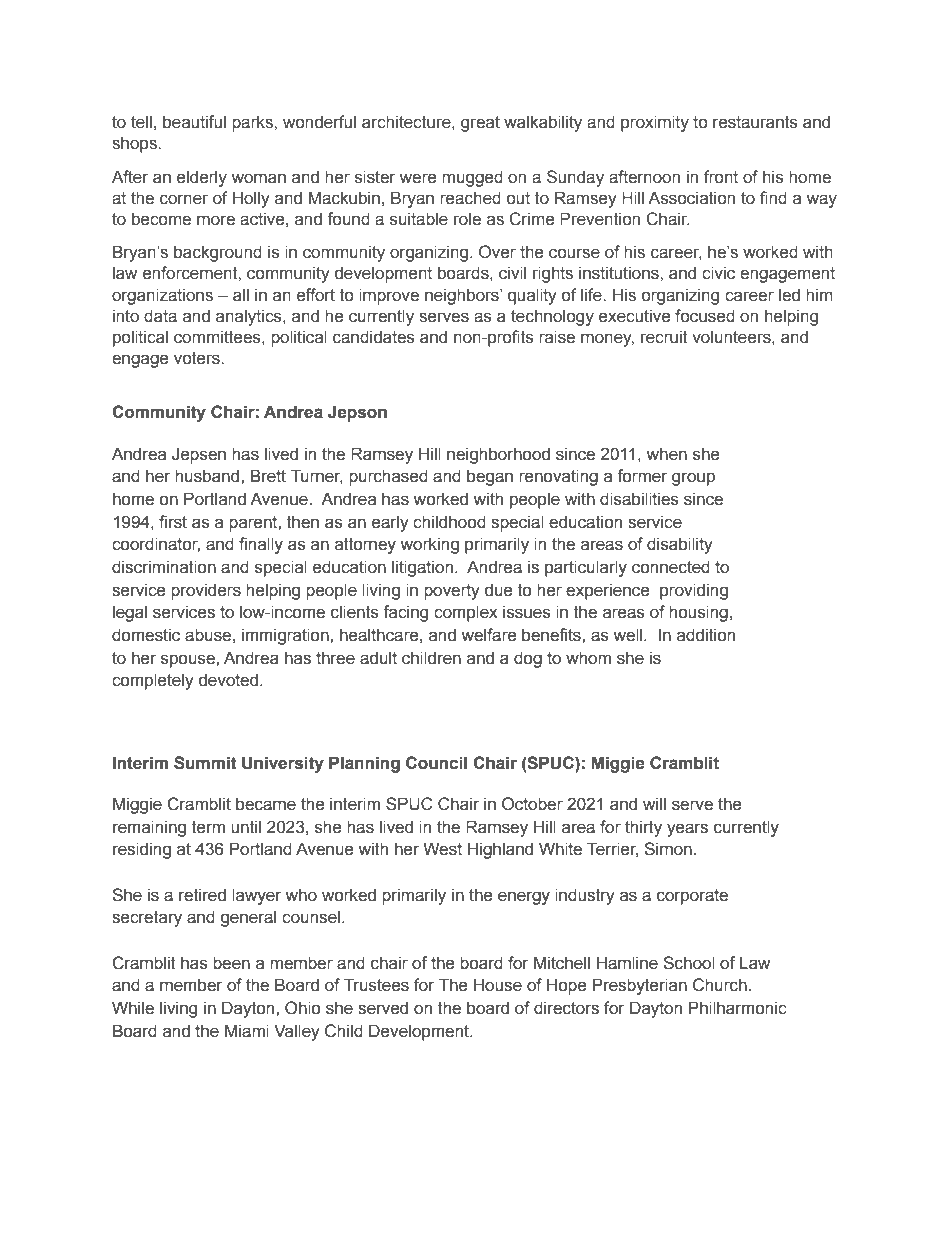 This screenshot has height=1233, width=952. Describe the element at coordinates (694, 591) in the screenshot. I see `providing` at that location.
